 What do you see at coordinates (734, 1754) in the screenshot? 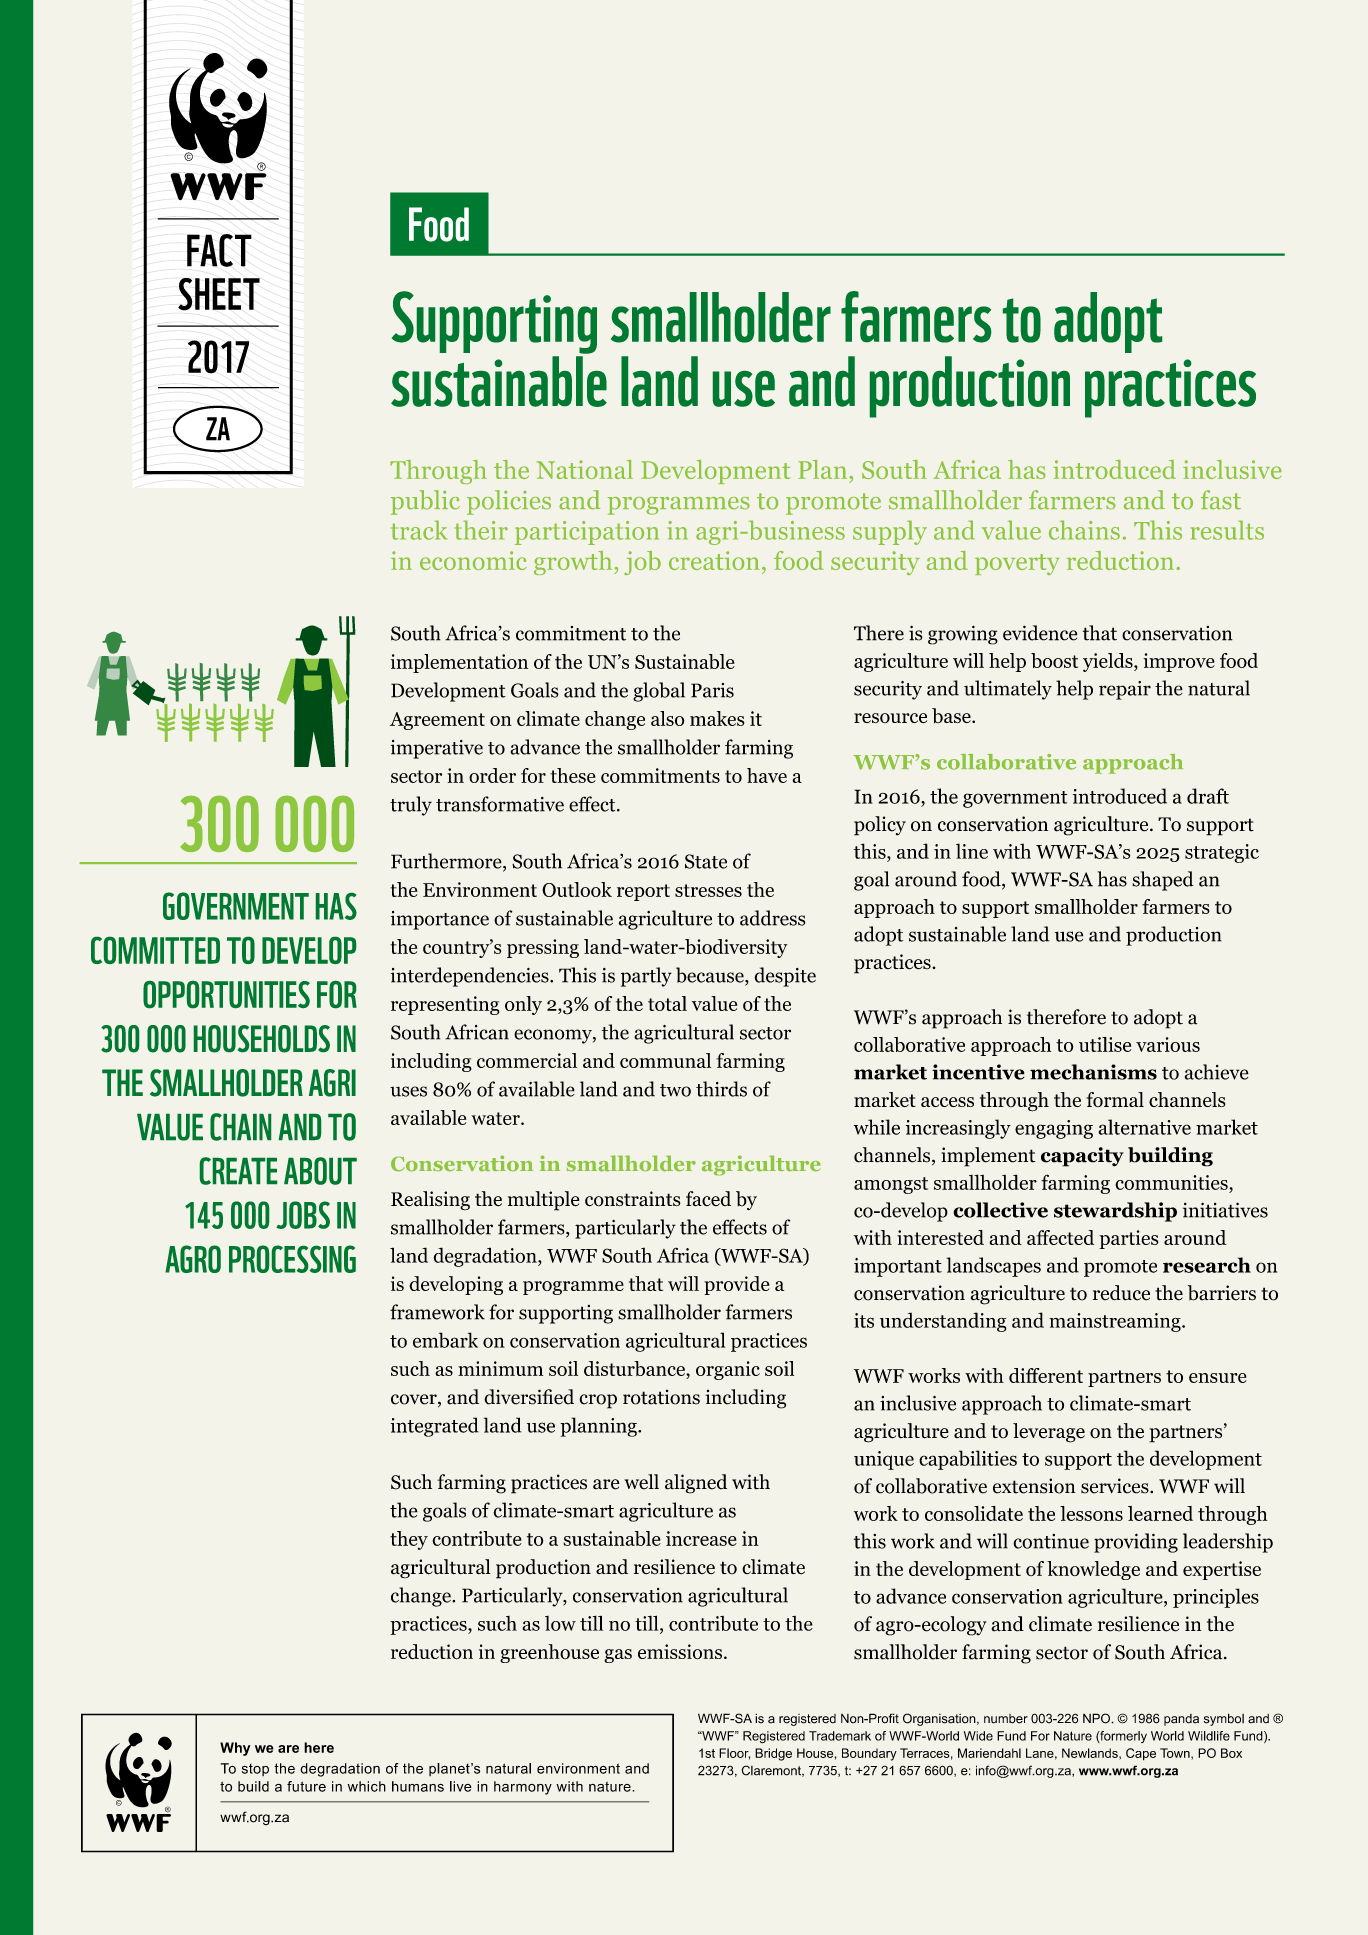
I see `Floor` at bounding box center [734, 1754].
